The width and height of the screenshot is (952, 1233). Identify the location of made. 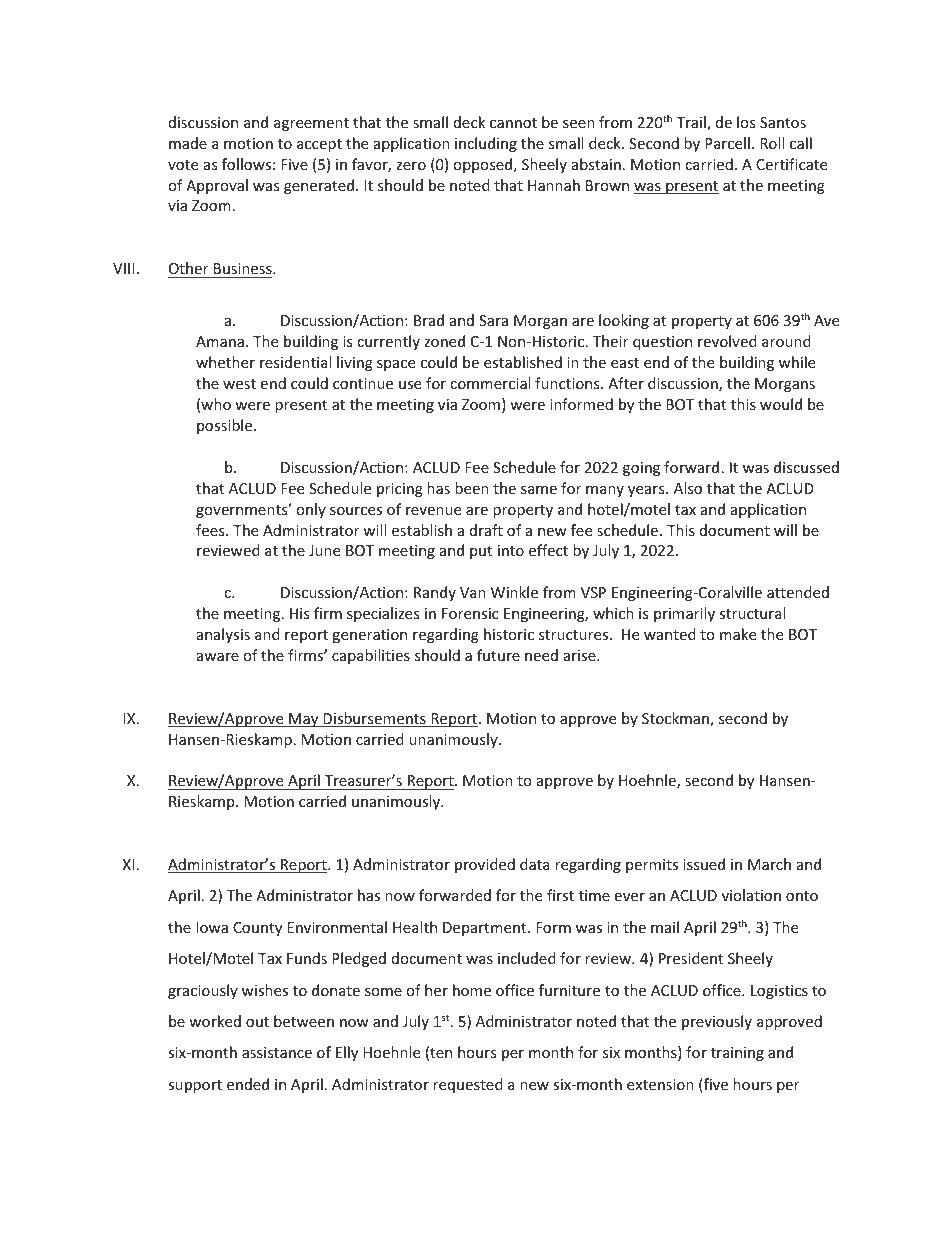
(188, 143).
